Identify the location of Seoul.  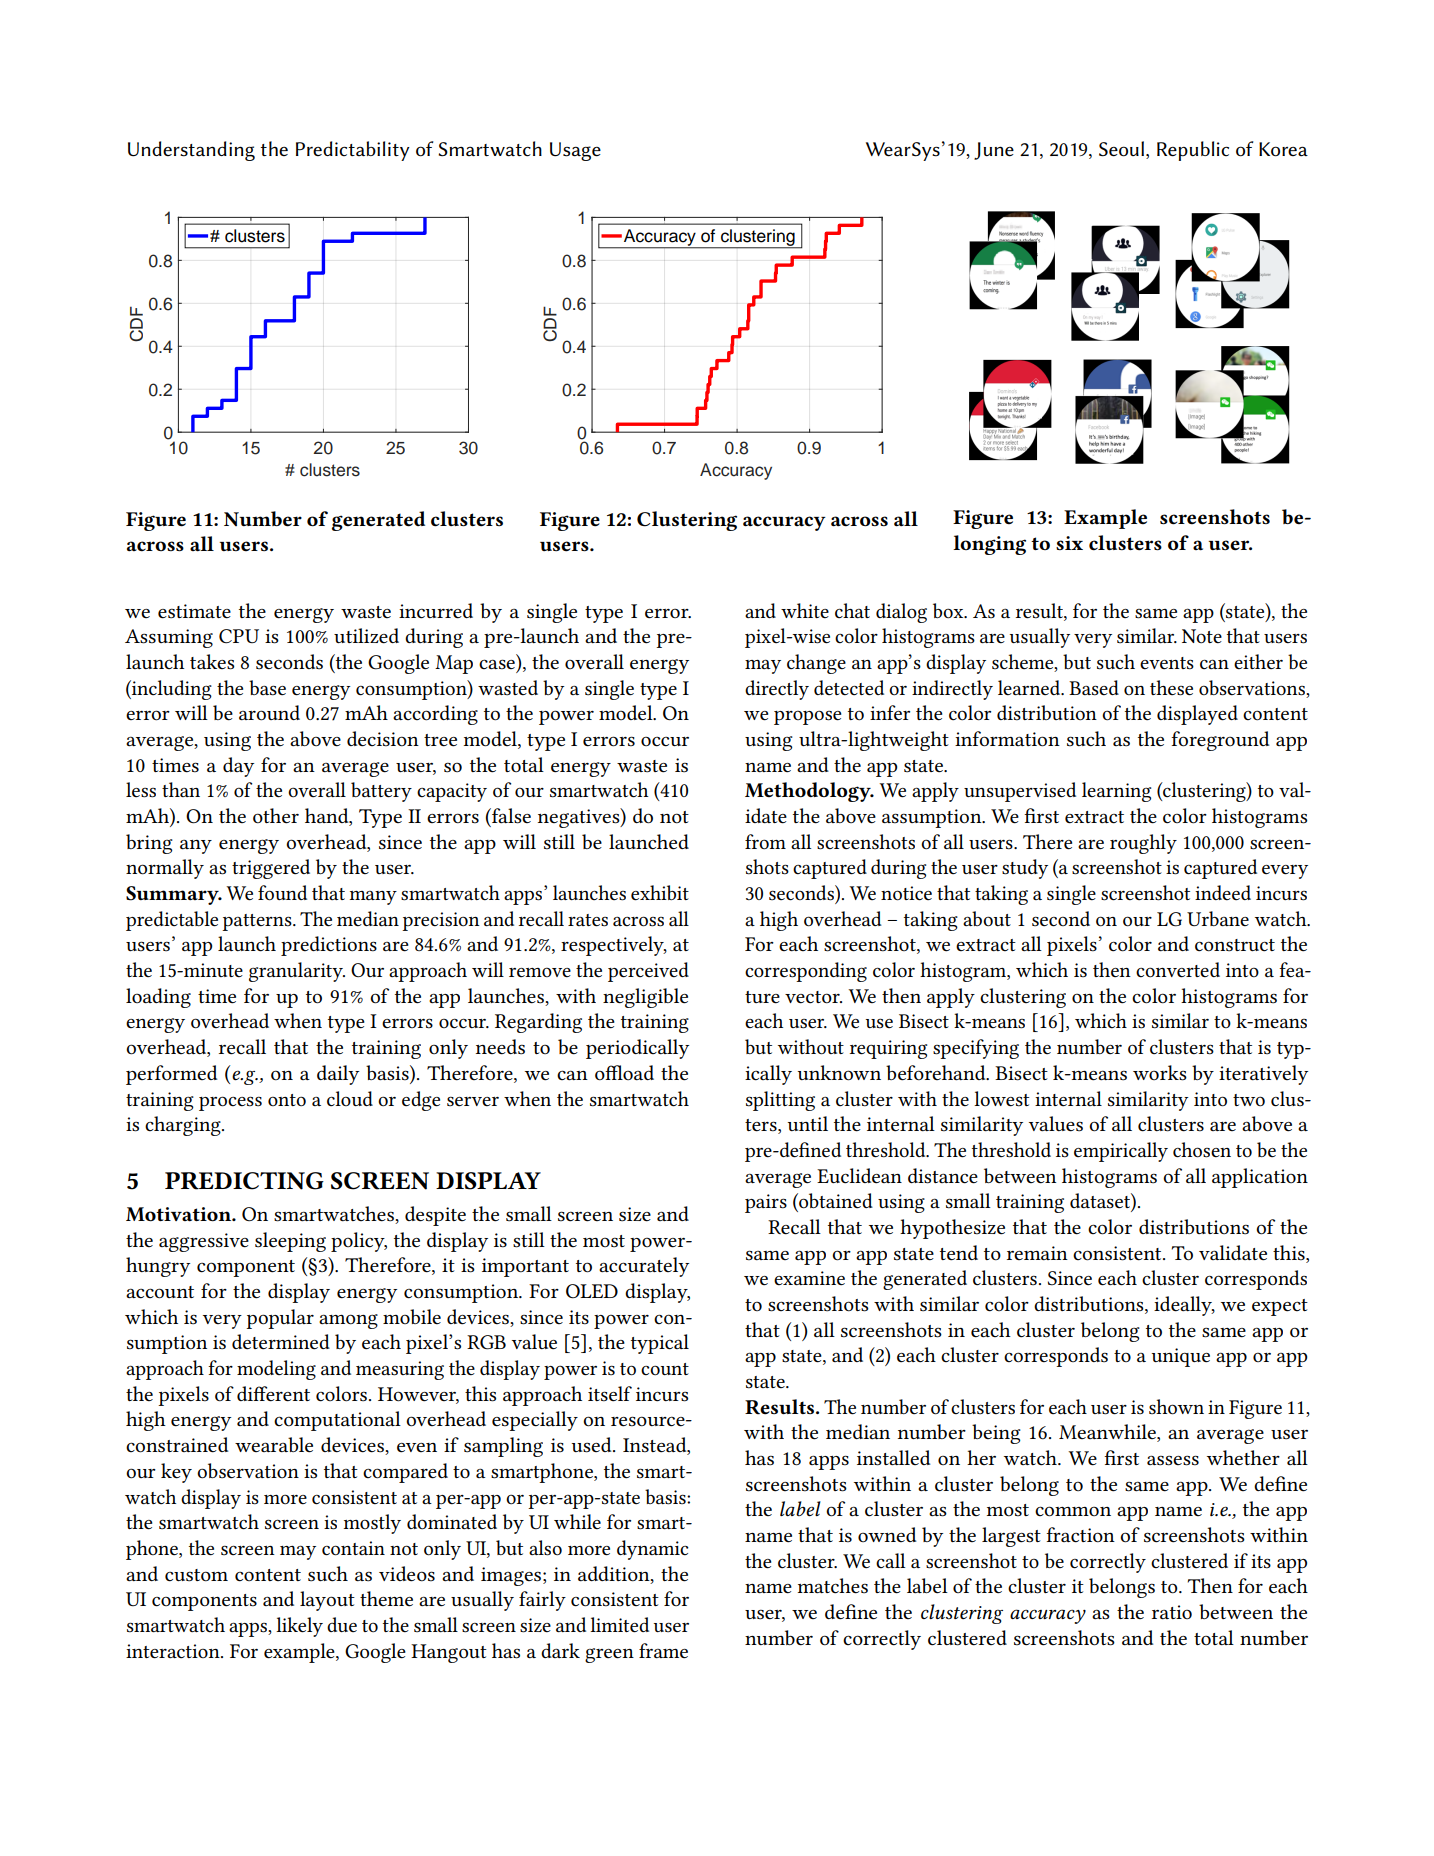
(1121, 149).
